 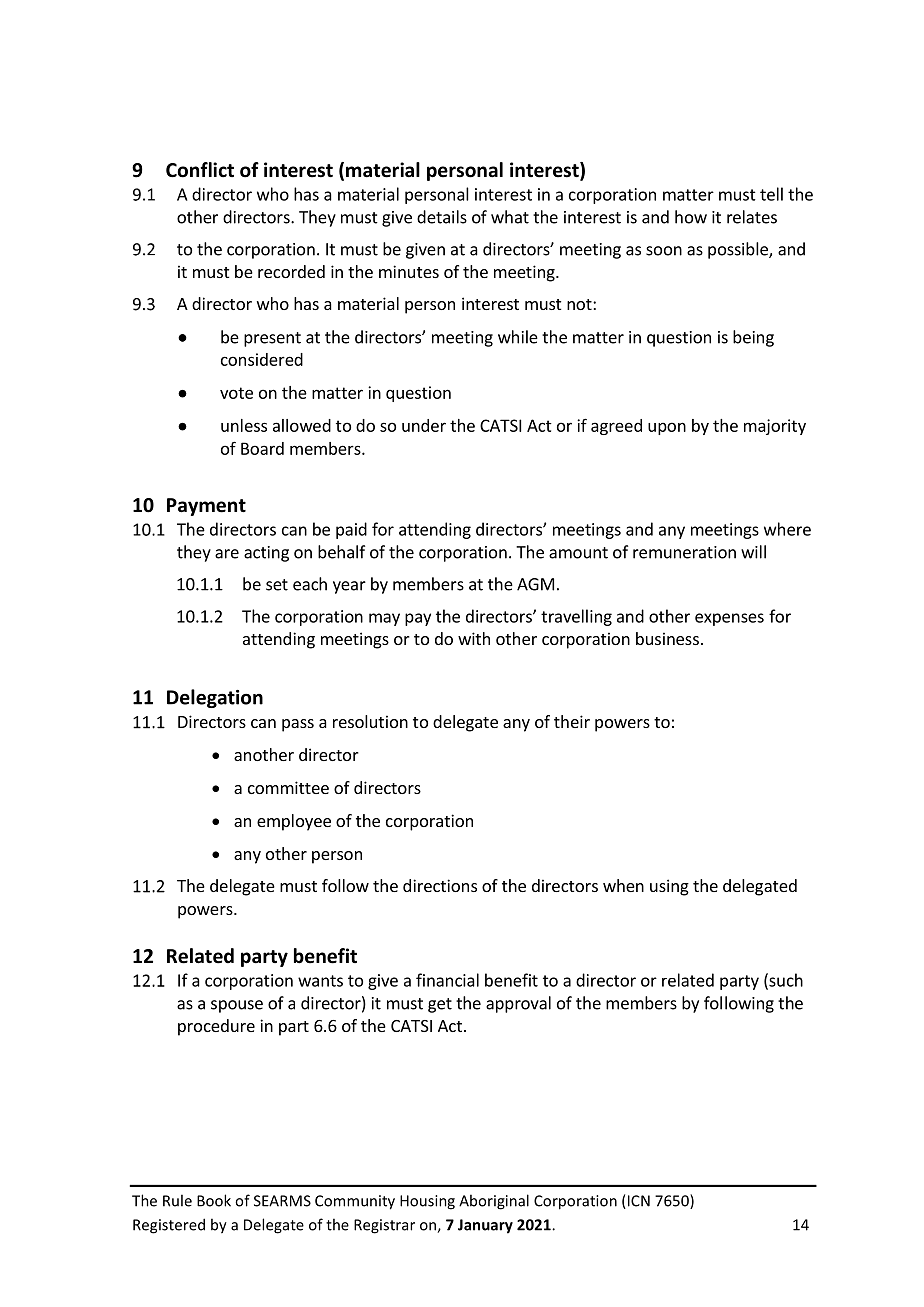 What do you see at coordinates (440, 885) in the screenshot?
I see `directions` at bounding box center [440, 885].
